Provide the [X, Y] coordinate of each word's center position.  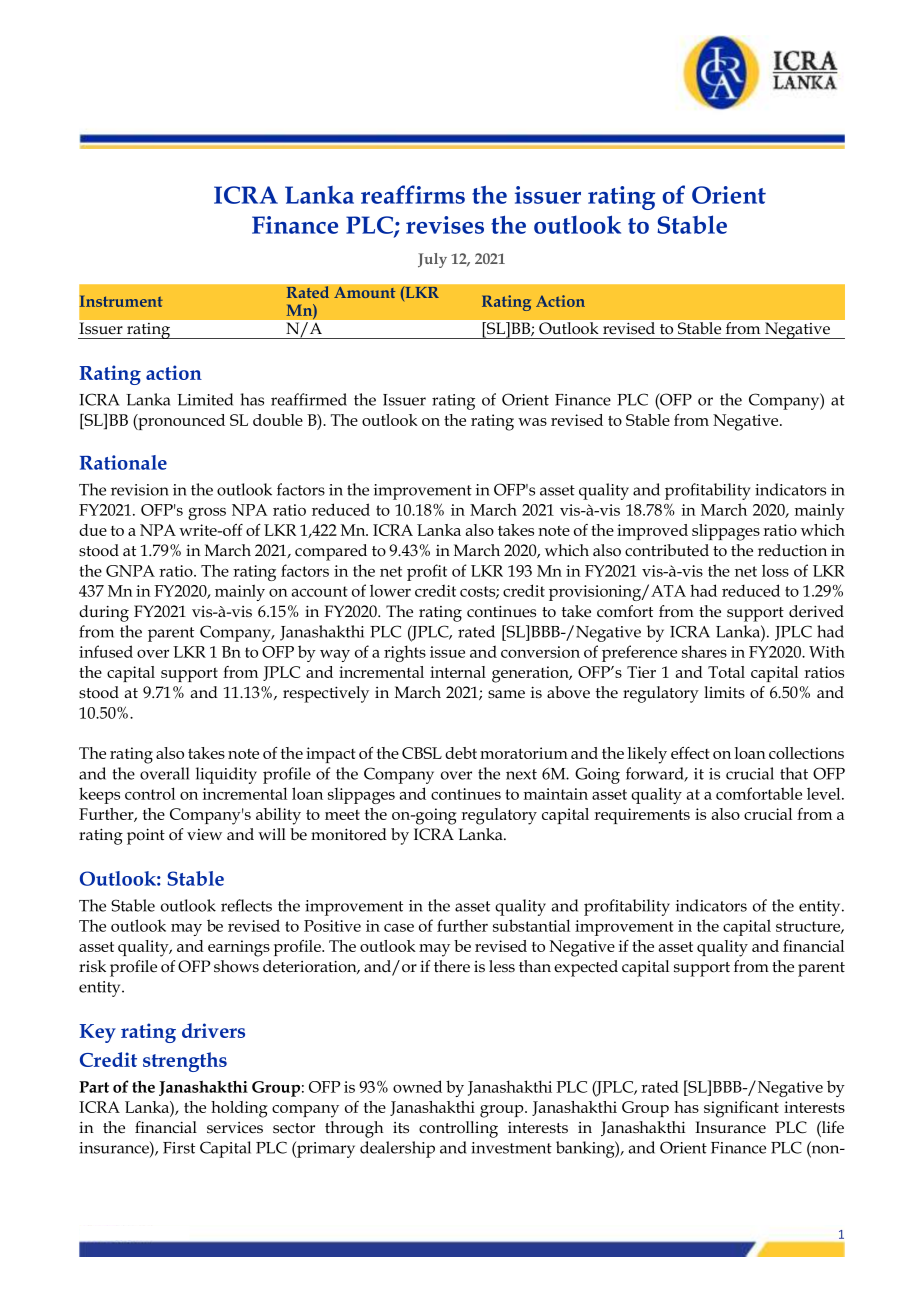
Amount [365, 292]
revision [140, 490]
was [532, 422]
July [432, 260]
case [399, 928]
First [179, 1148]
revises [445, 225]
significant [741, 1109]
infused [106, 651]
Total [726, 672]
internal [458, 672]
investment [511, 1148]
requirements [642, 816]
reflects [246, 905]
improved [652, 532]
